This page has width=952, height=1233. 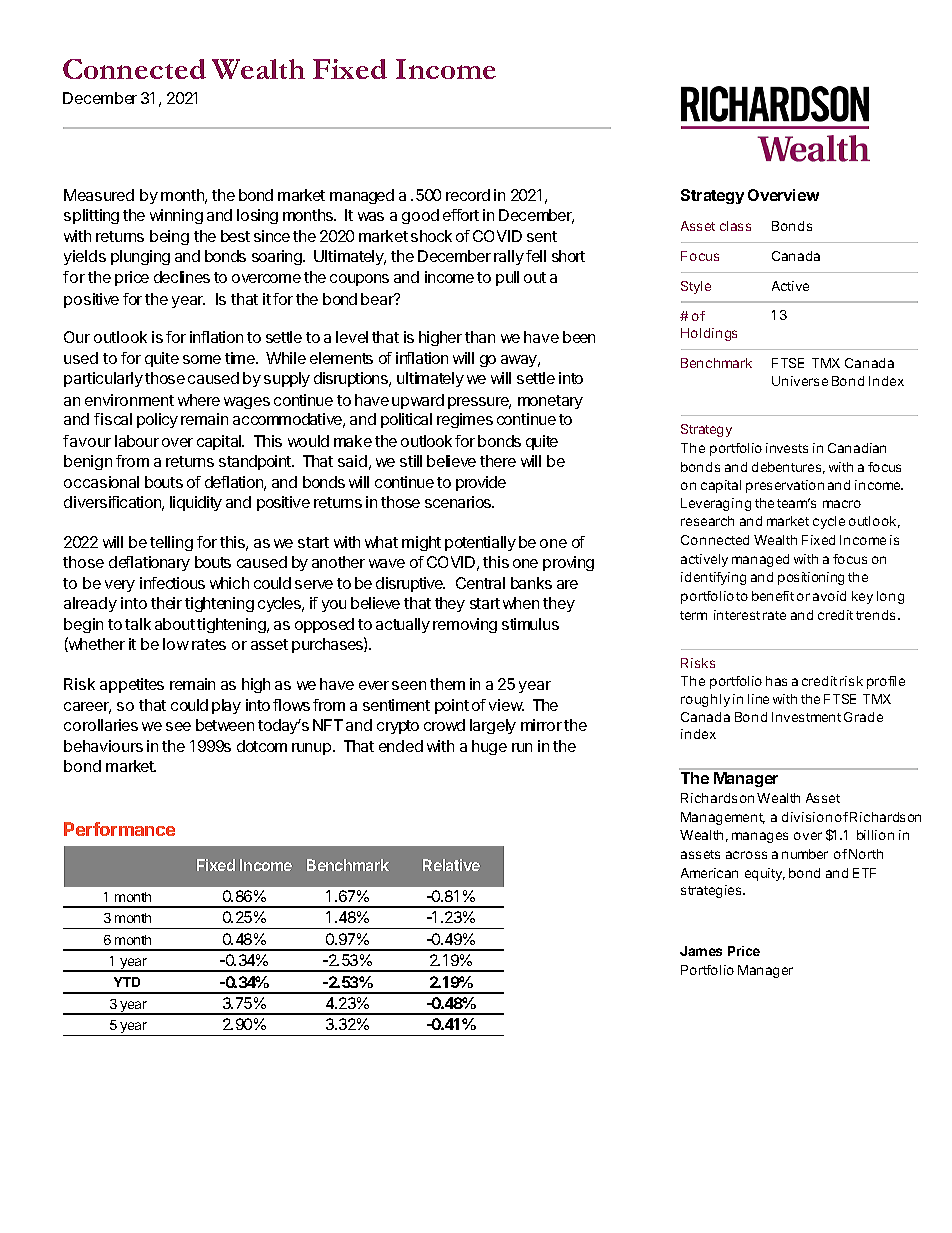 What do you see at coordinates (498, 461) in the page?
I see `there` at bounding box center [498, 461].
